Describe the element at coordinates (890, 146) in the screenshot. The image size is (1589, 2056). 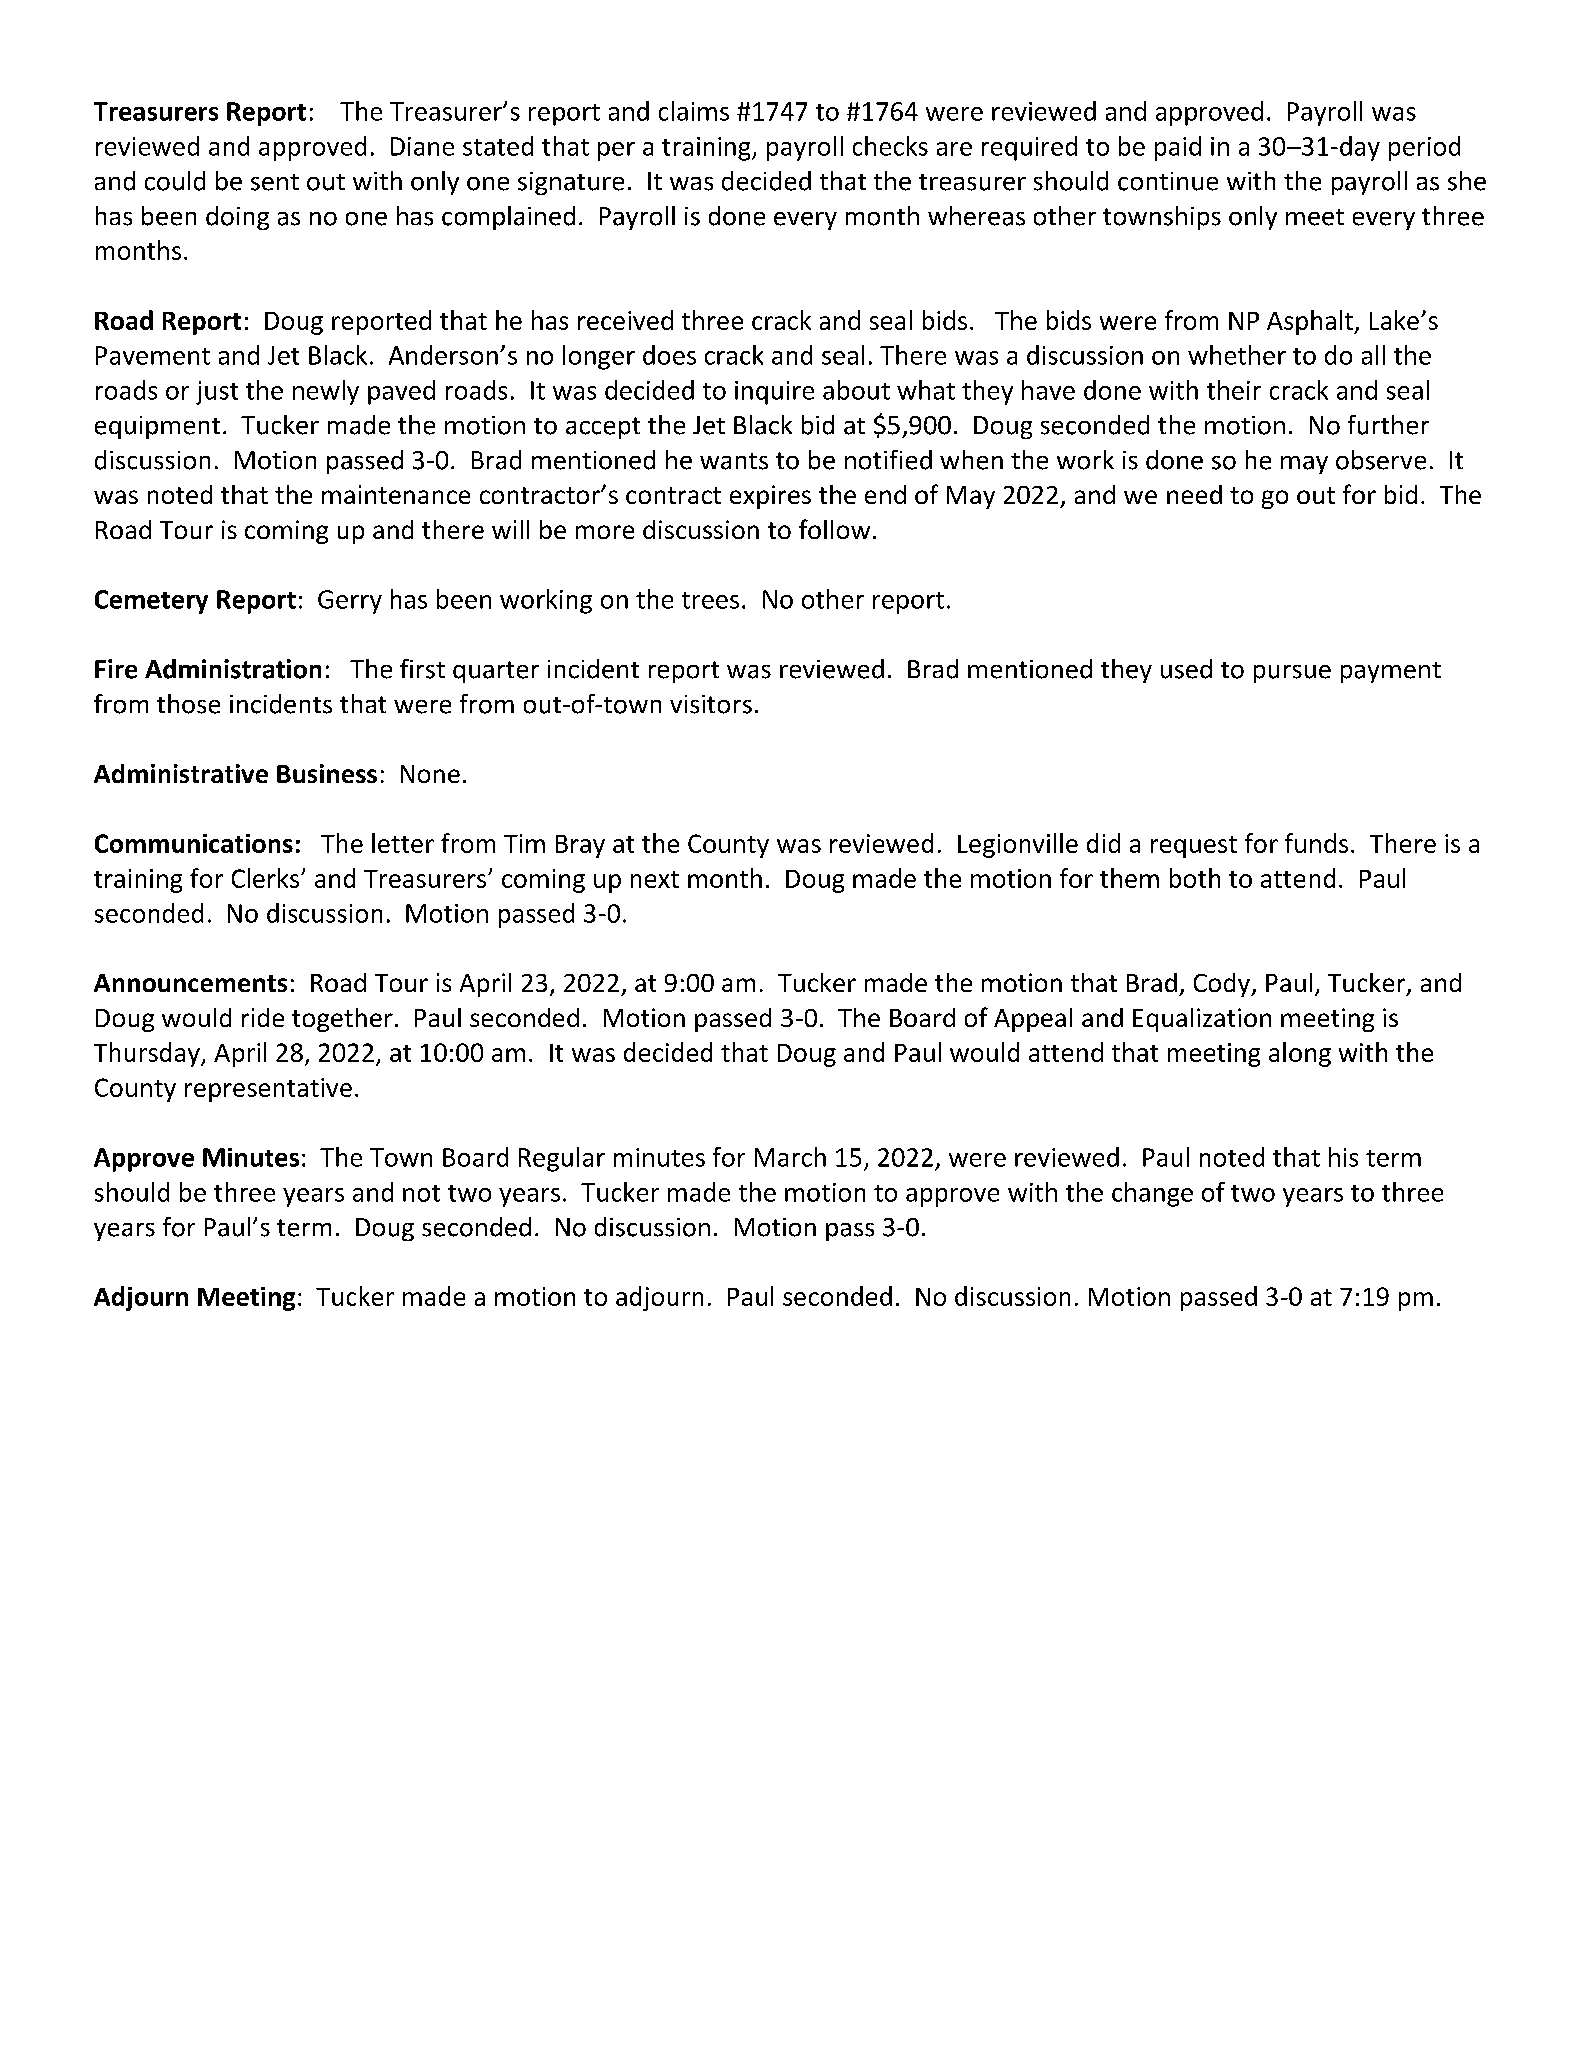
I see `checks` at that location.
